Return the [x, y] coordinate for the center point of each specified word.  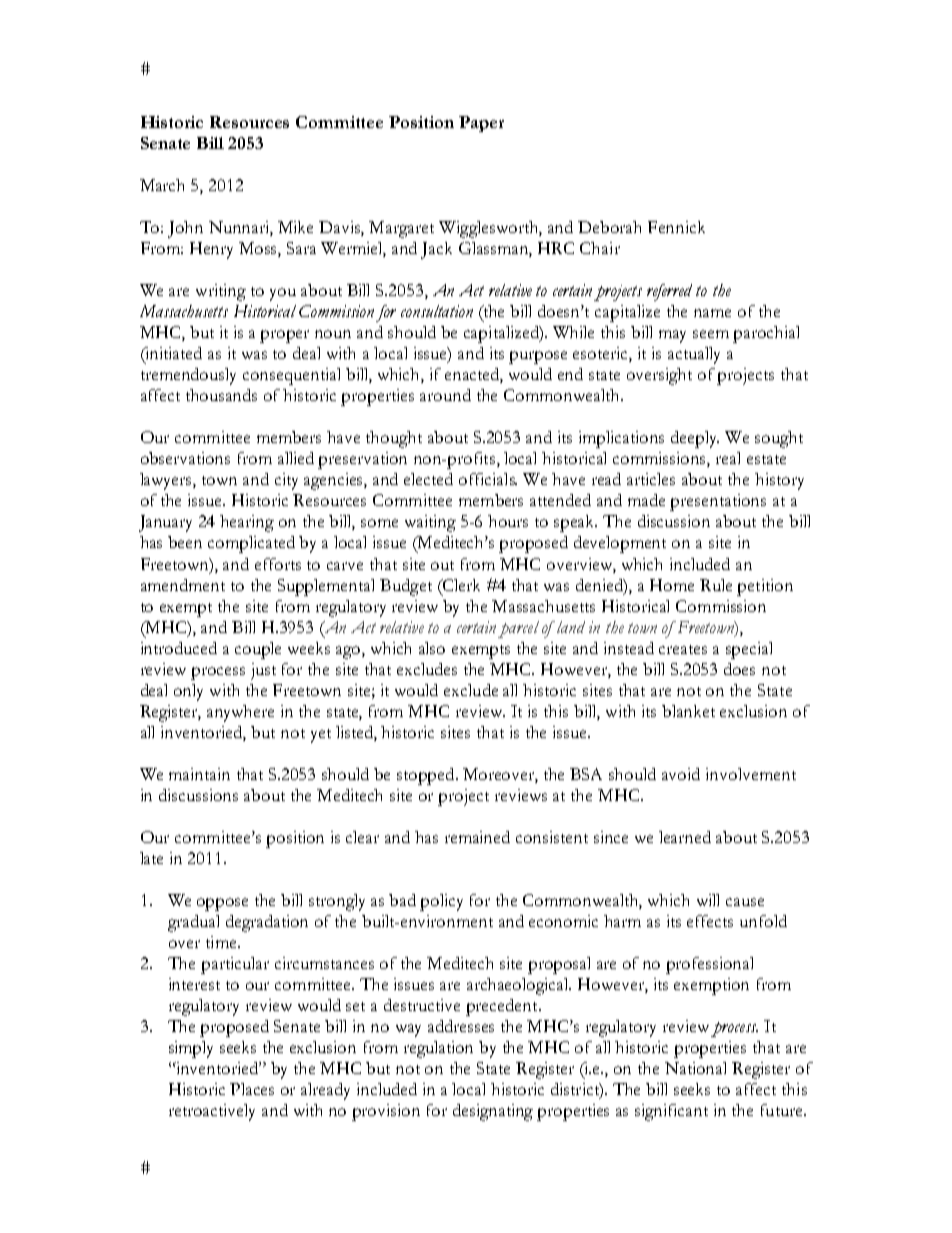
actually [694, 355]
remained [477, 837]
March [162, 185]
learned [685, 837]
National [695, 1068]
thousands [221, 395]
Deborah [609, 227]
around [445, 395]
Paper [481, 124]
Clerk [460, 586]
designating [493, 1112]
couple [258, 650]
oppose [222, 904]
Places [252, 1089]
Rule [716, 585]
